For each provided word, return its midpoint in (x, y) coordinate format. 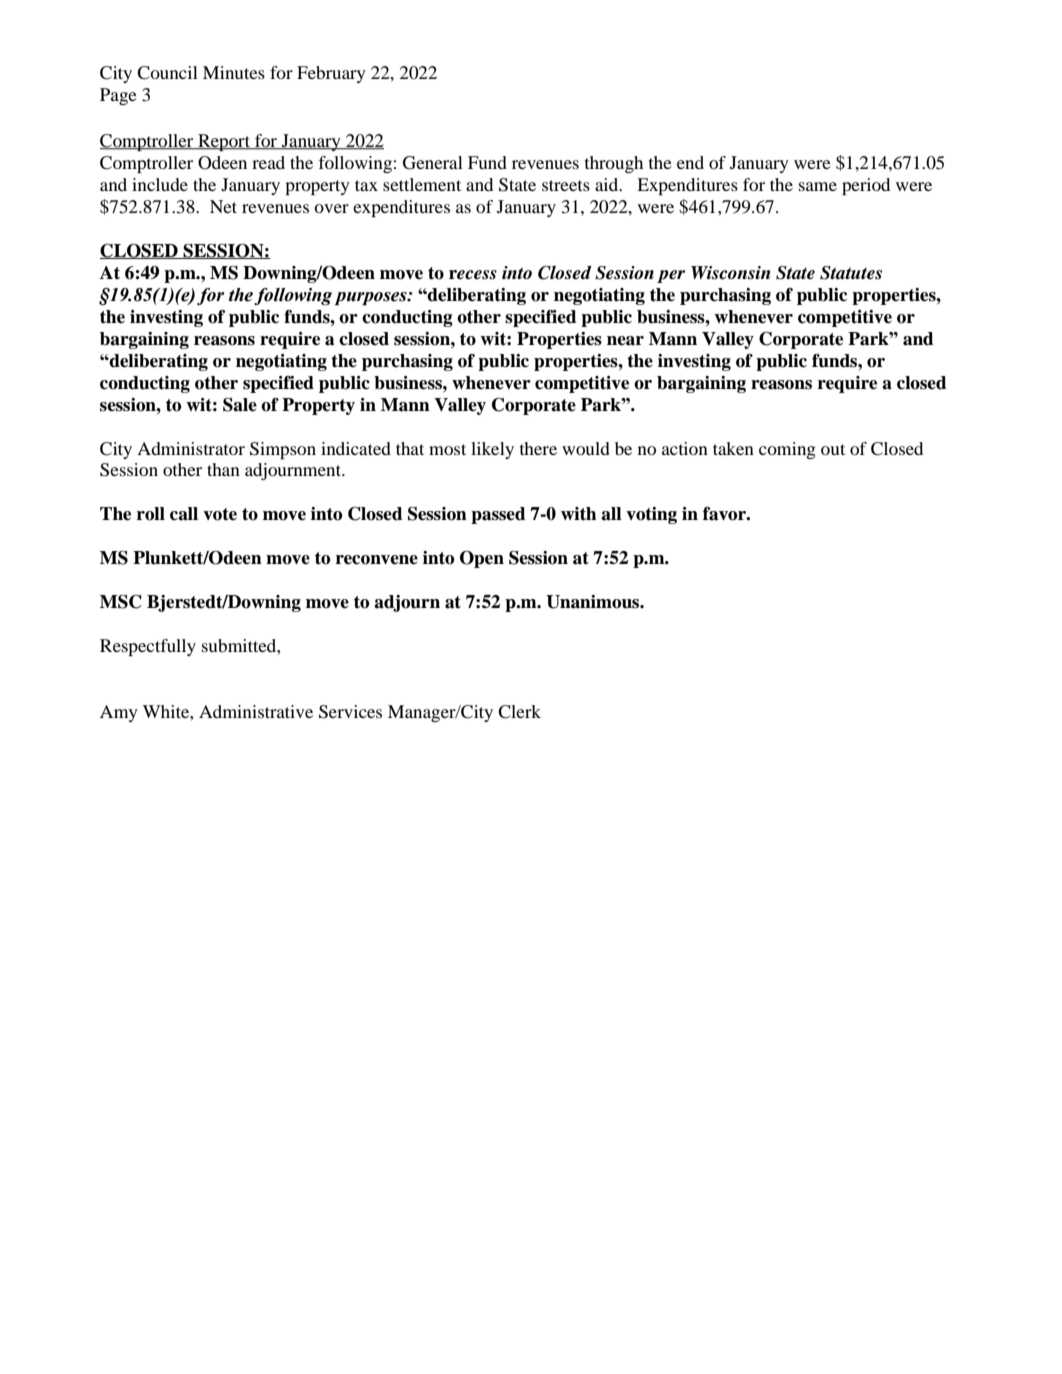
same (818, 186)
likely (492, 450)
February (331, 74)
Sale (240, 405)
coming (787, 450)
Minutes (234, 72)
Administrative (256, 711)
